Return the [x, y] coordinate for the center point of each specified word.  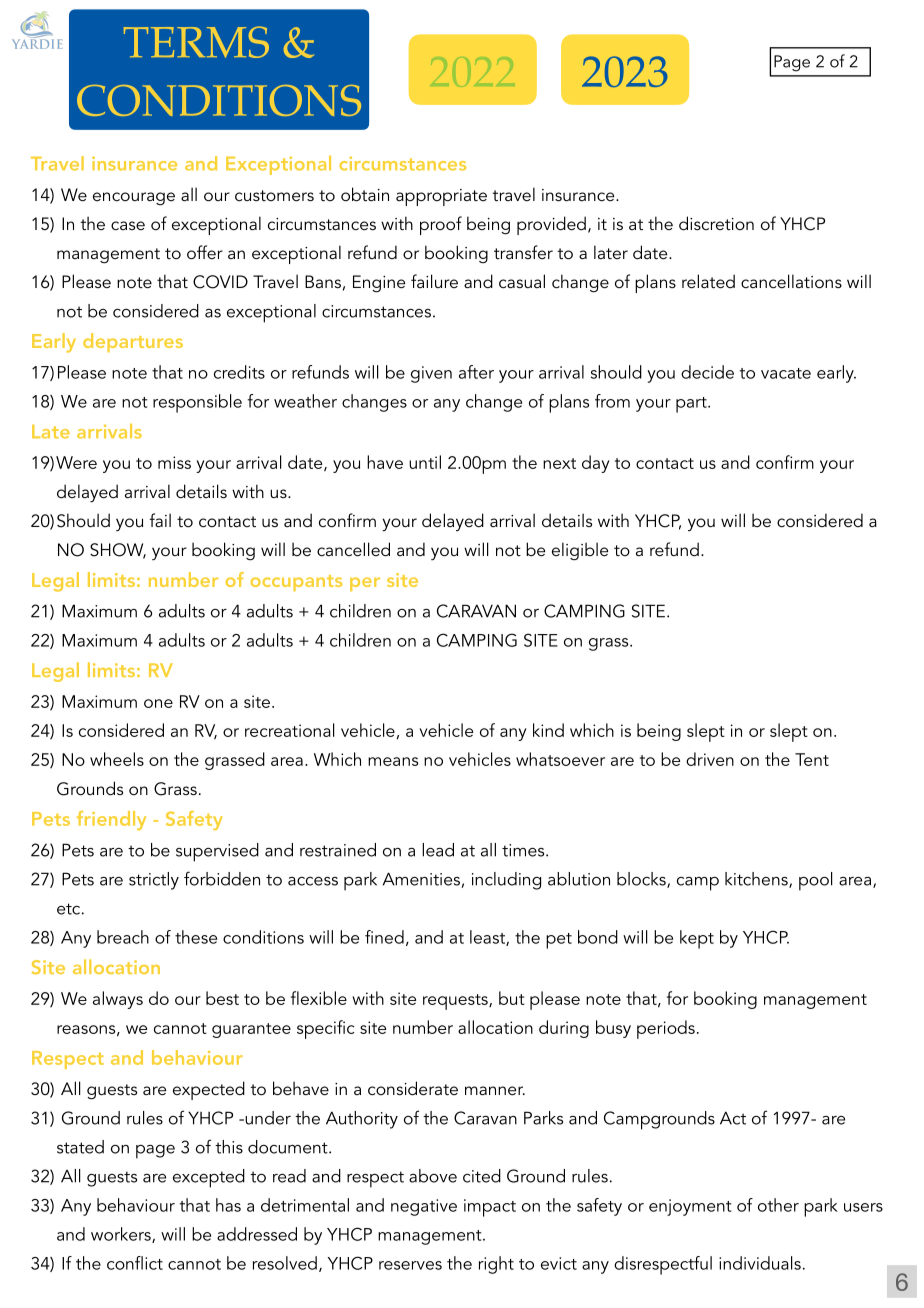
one [158, 703]
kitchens [757, 880]
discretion [716, 223]
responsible [197, 403]
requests [456, 1002]
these [196, 937]
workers [122, 1235]
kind [548, 730]
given [431, 374]
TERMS [196, 42]
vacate [786, 373]
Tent [812, 759]
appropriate [441, 197]
